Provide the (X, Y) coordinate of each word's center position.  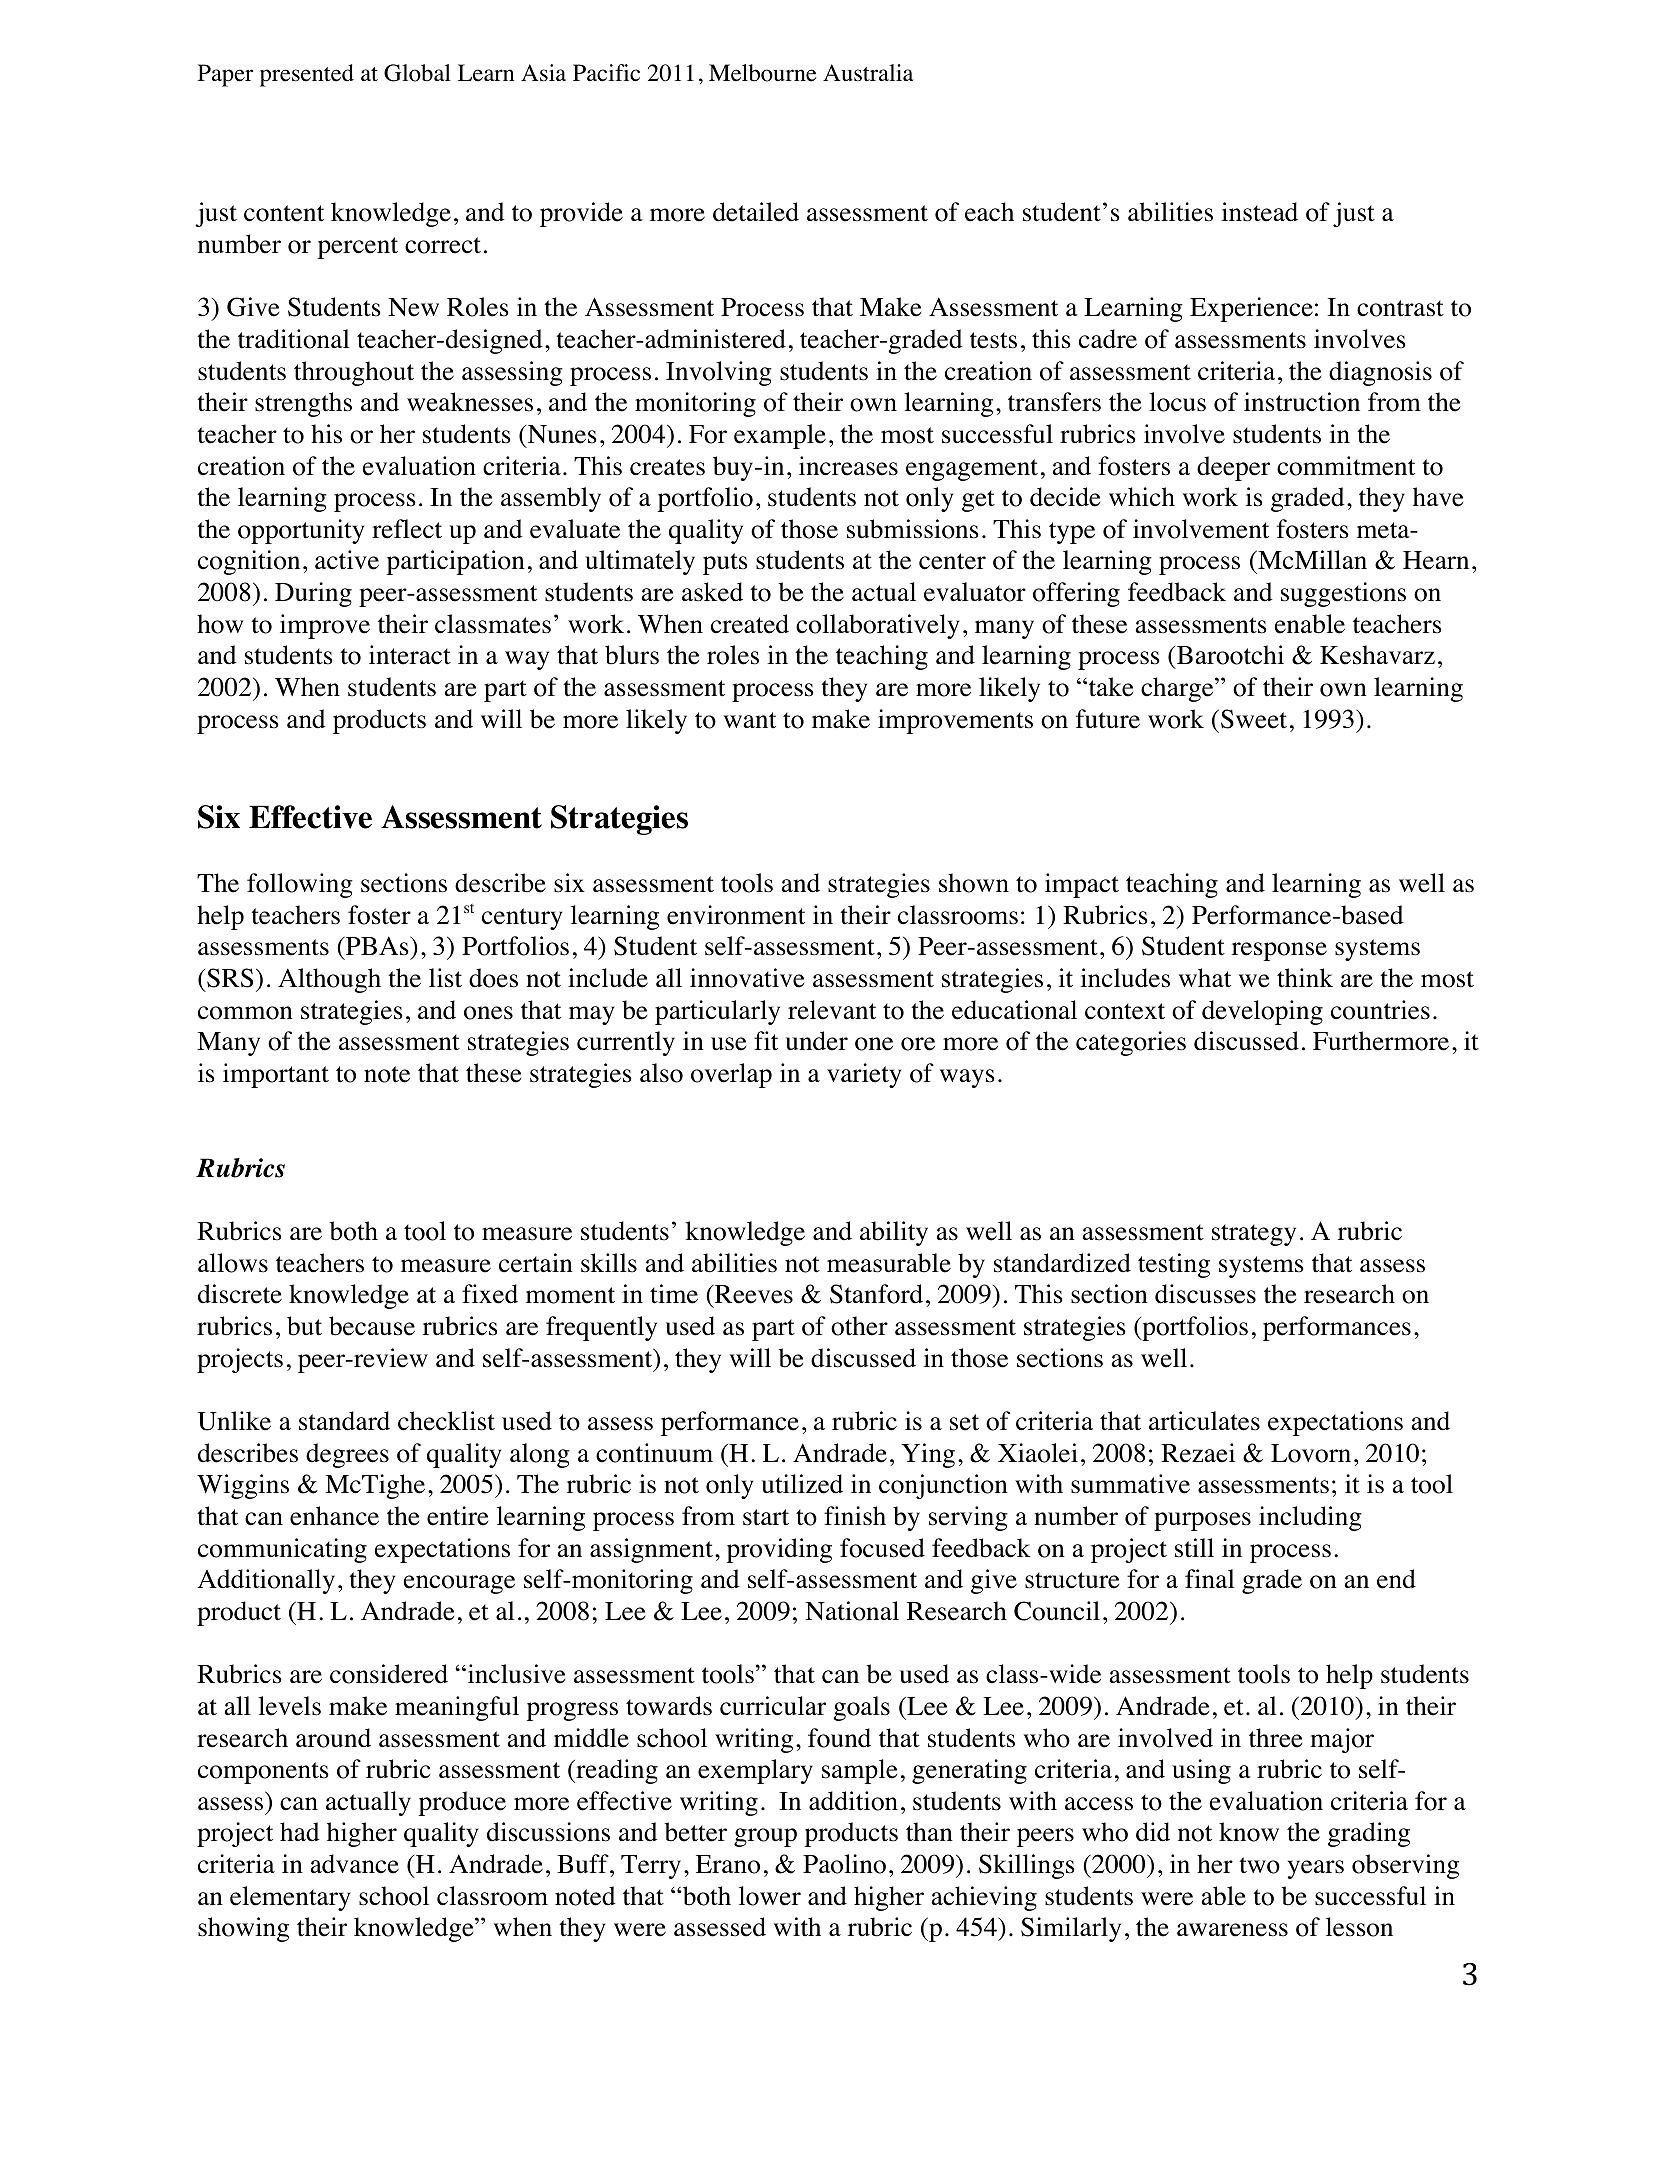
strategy (1254, 1235)
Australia (868, 73)
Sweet (1254, 719)
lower (770, 1896)
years (1316, 1869)
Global (417, 73)
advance (354, 1864)
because (372, 1326)
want (750, 720)
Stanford (876, 1294)
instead (1260, 212)
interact (410, 655)
